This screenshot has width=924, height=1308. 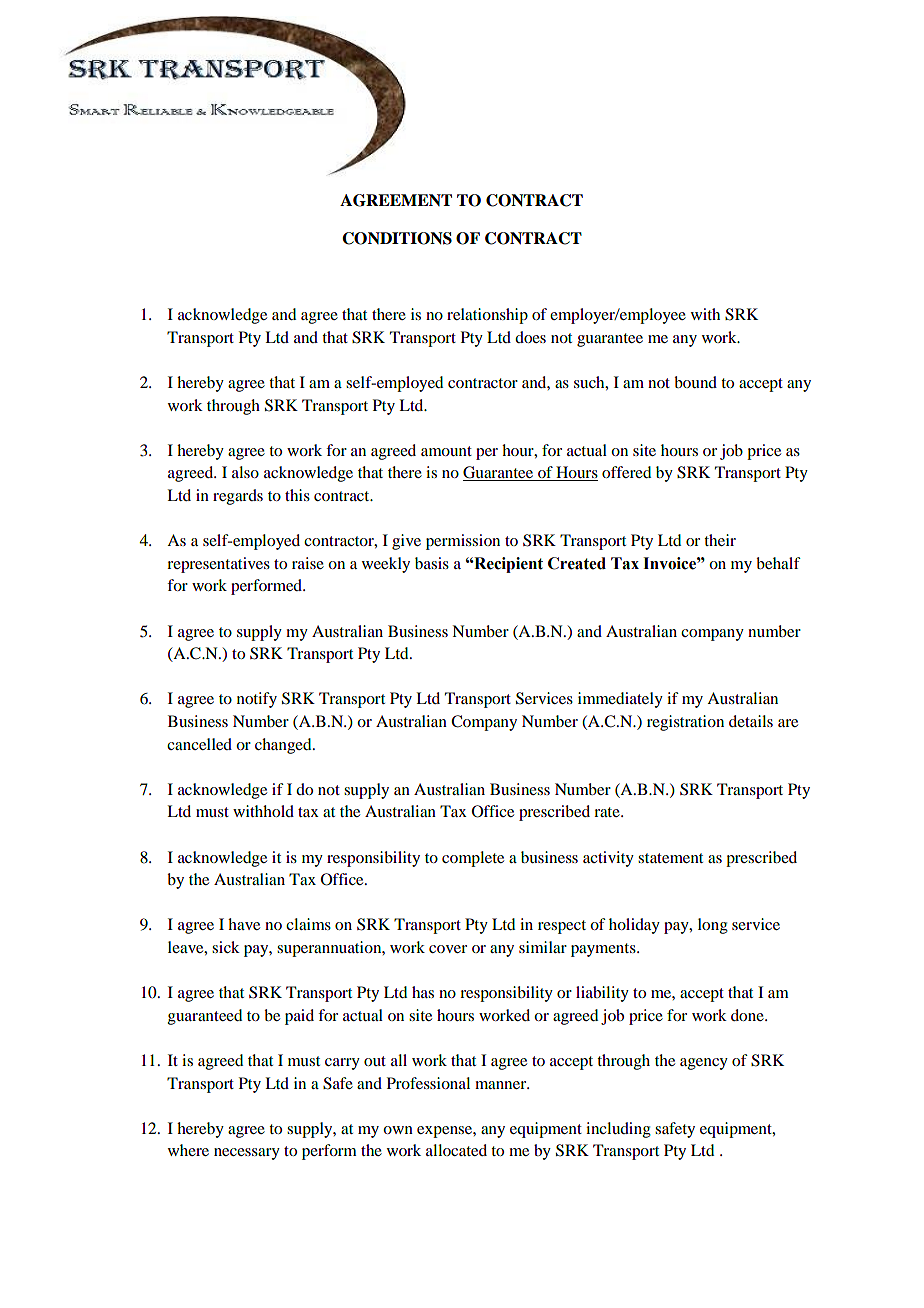 I want to click on representatives, so click(x=218, y=565).
